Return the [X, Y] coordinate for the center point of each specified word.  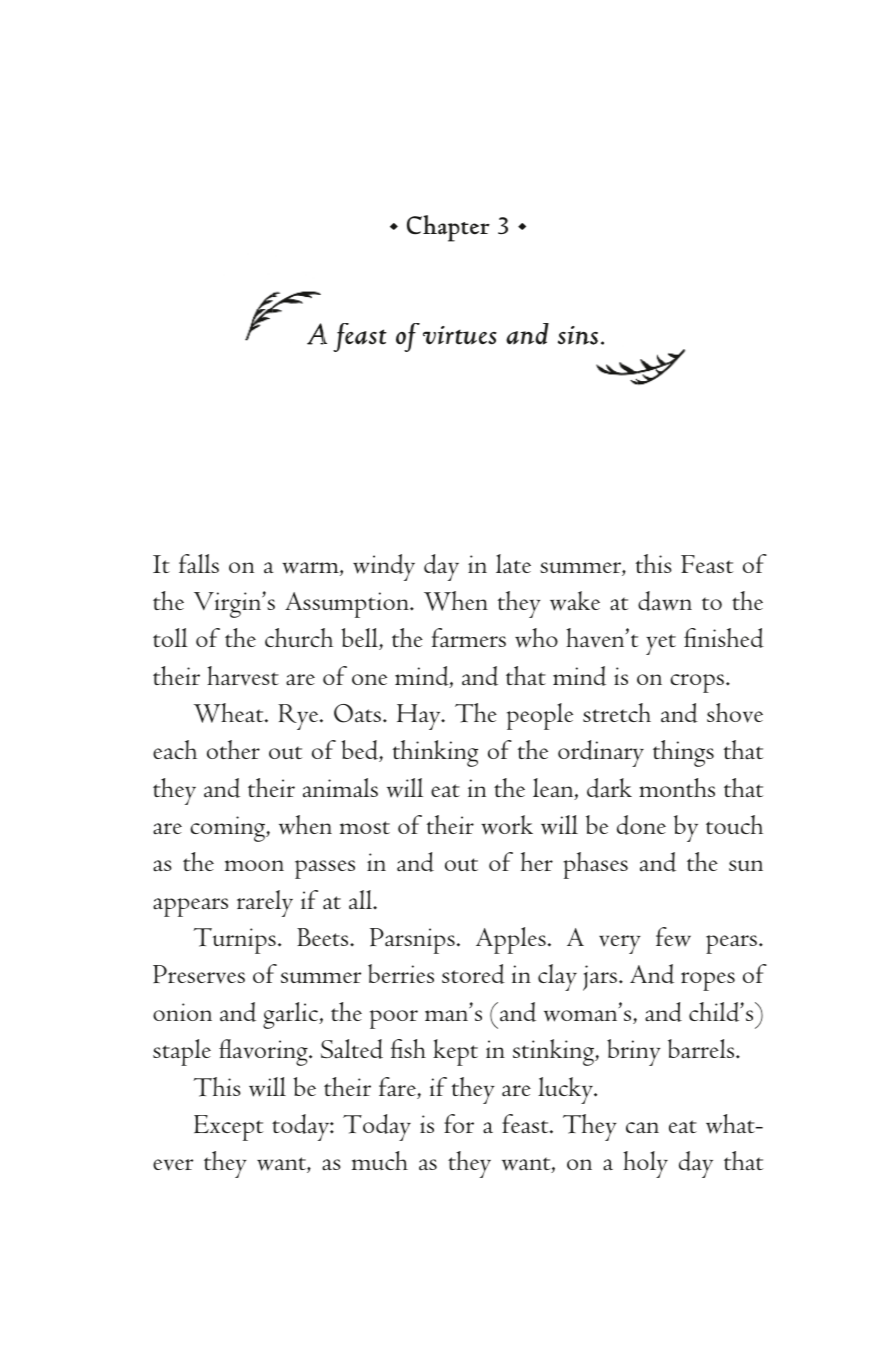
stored [473, 974]
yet [661, 644]
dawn [665, 601]
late [513, 564]
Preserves [199, 974]
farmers [469, 638]
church [299, 638]
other [233, 749]
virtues [460, 335]
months [677, 787]
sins [578, 335]
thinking [435, 753]
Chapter [448, 228]
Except [228, 1128]
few [673, 937]
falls [199, 564]
